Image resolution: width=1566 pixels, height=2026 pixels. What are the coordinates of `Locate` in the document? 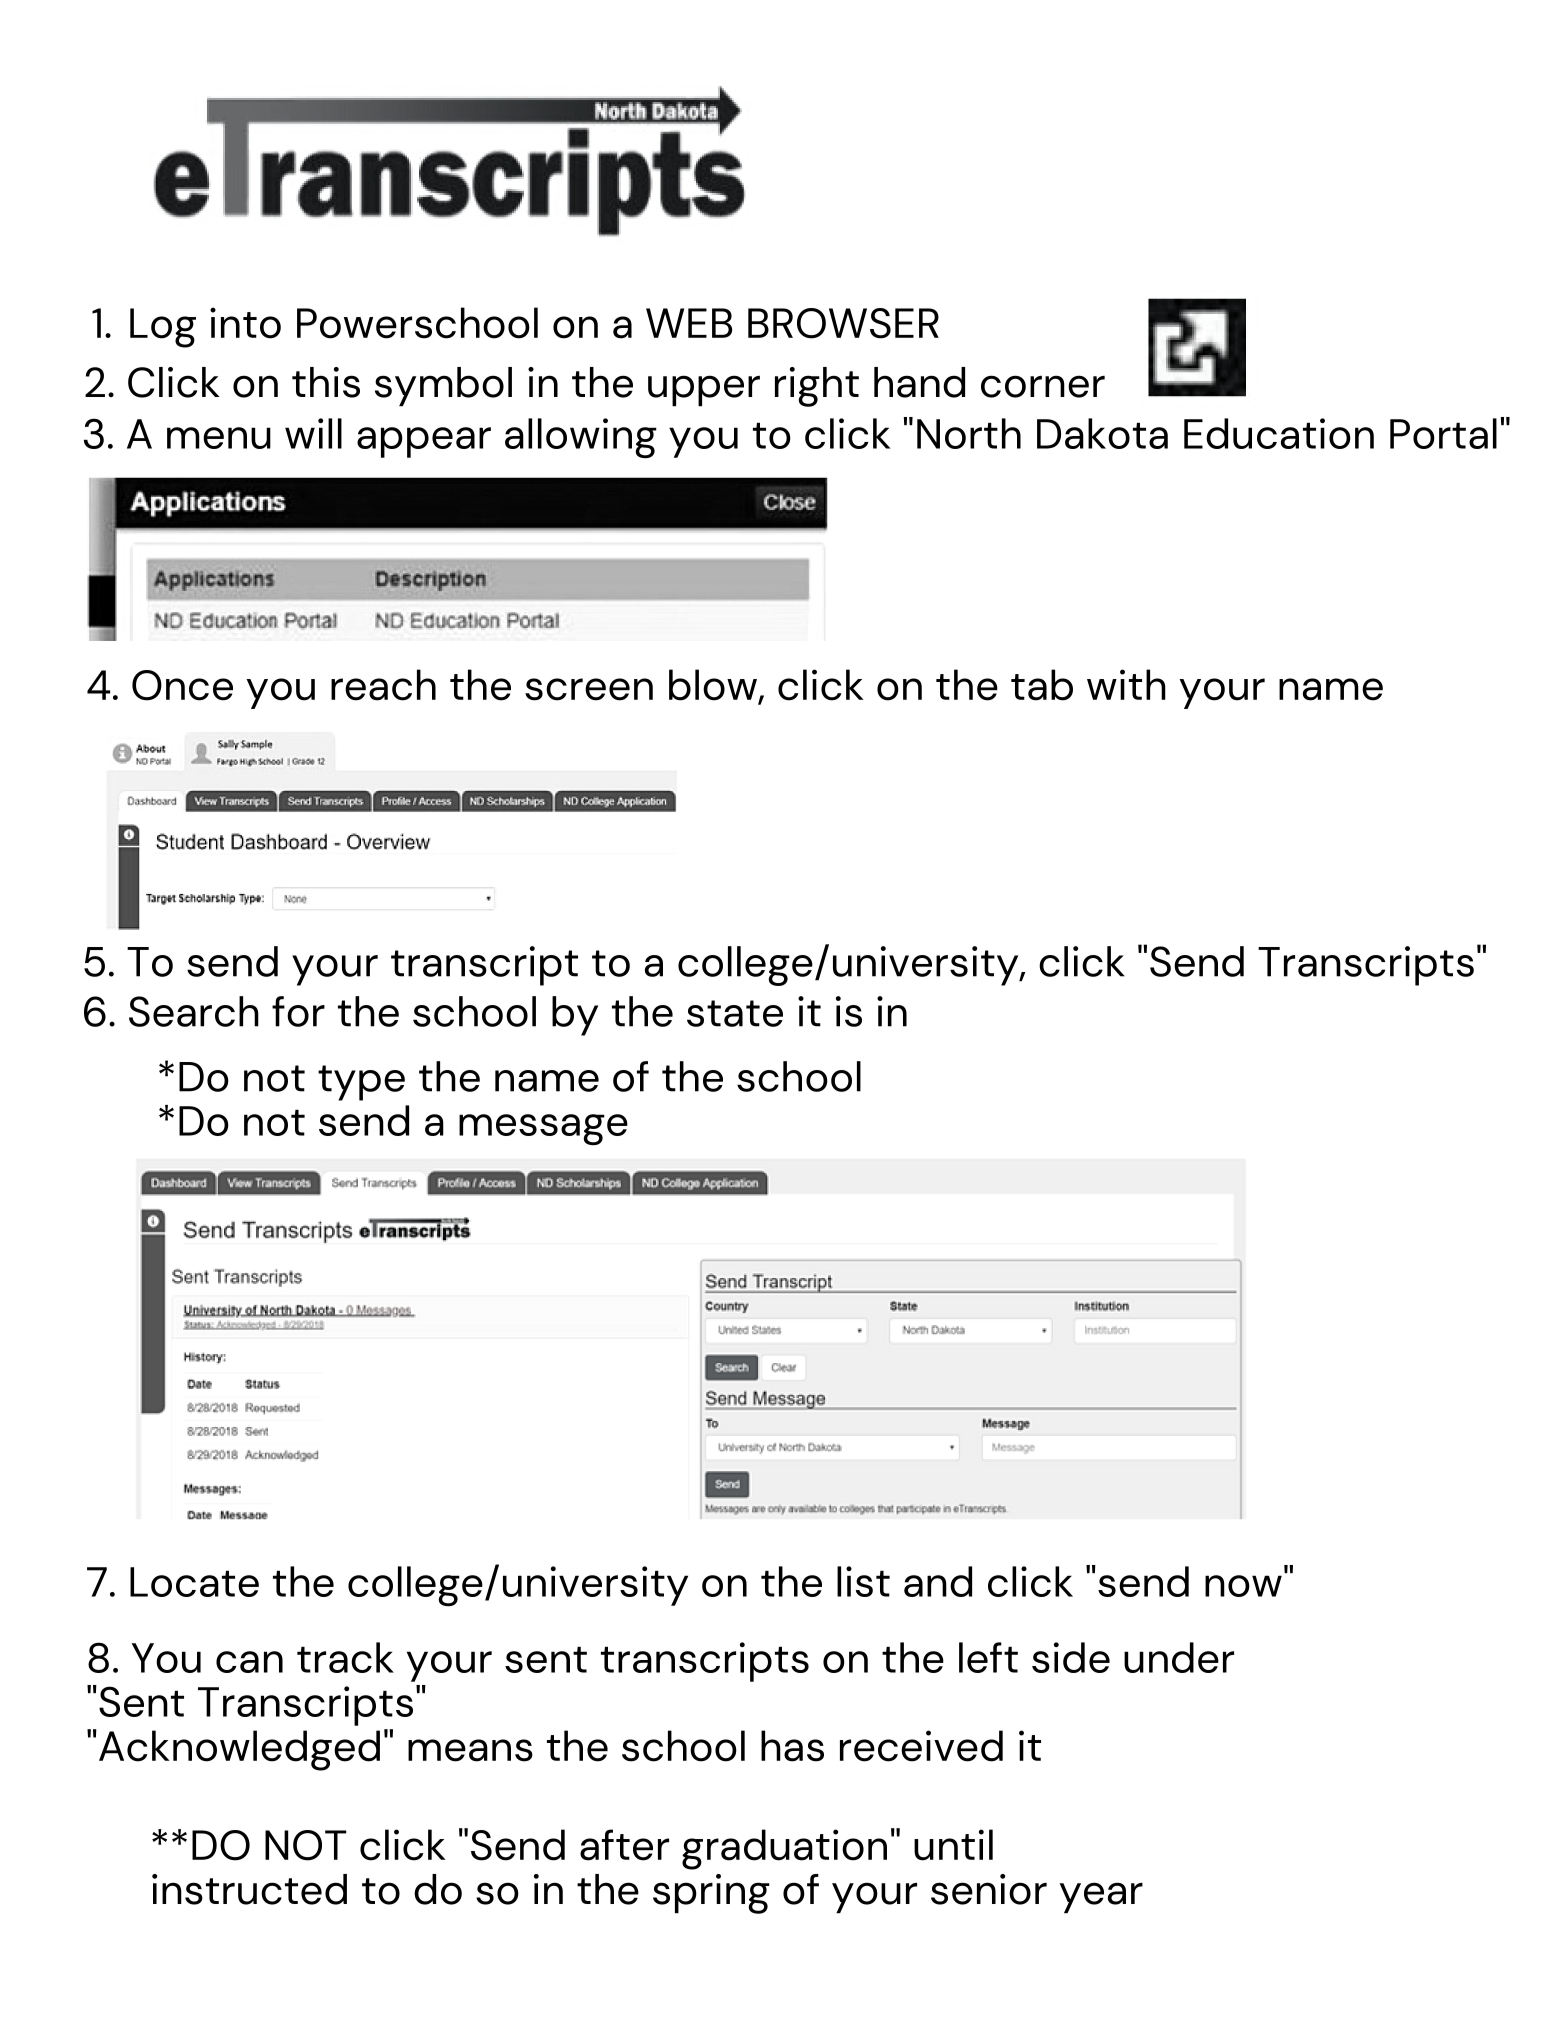 It's located at (194, 1582).
